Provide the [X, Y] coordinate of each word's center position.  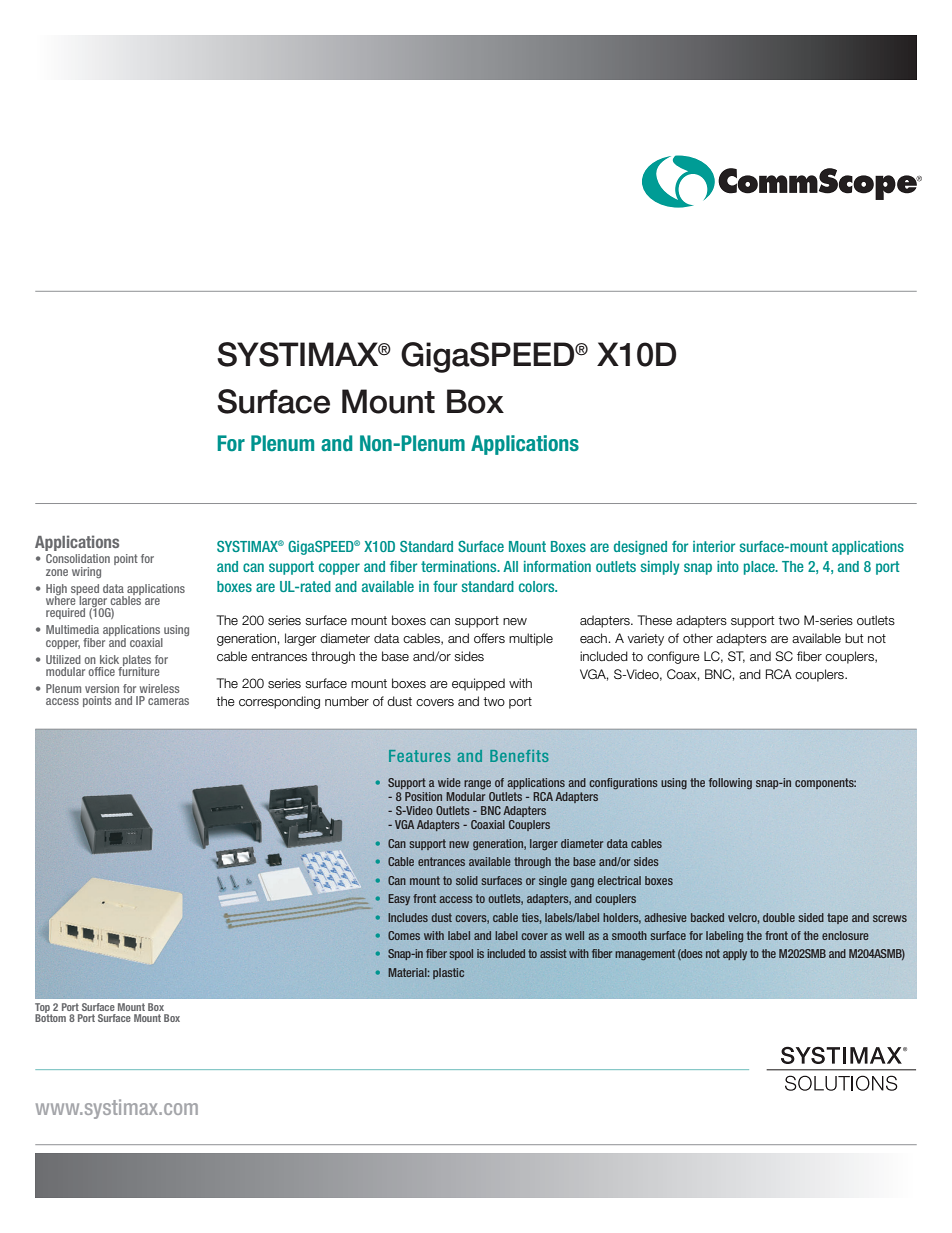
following [730, 783]
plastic [448, 973]
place [760, 568]
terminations [460, 566]
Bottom [50, 1017]
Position [423, 796]
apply [735, 954]
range [477, 785]
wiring [86, 572]
